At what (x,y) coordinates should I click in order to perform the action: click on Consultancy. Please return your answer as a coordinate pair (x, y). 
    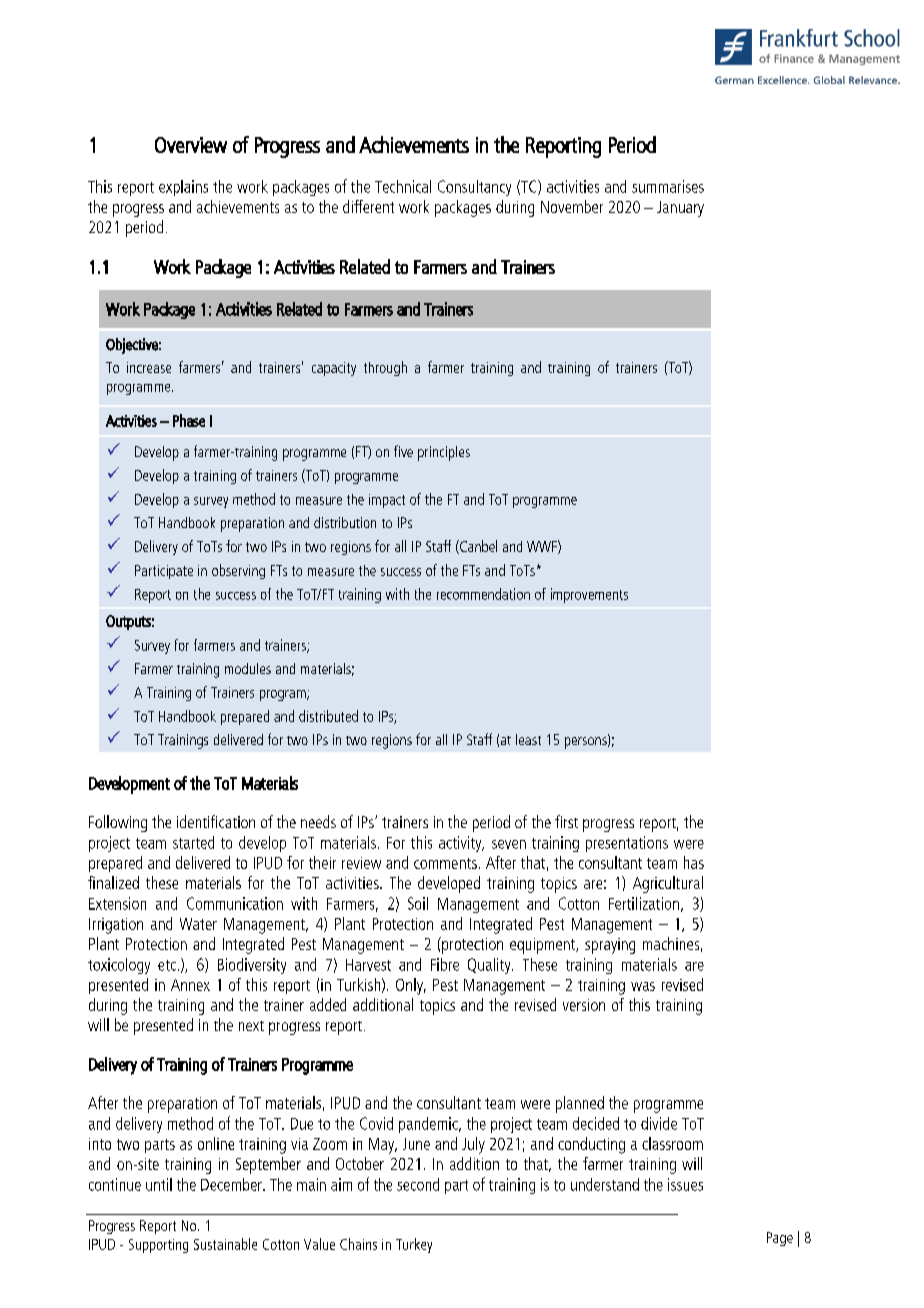
    Looking at the image, I should click on (474, 188).
